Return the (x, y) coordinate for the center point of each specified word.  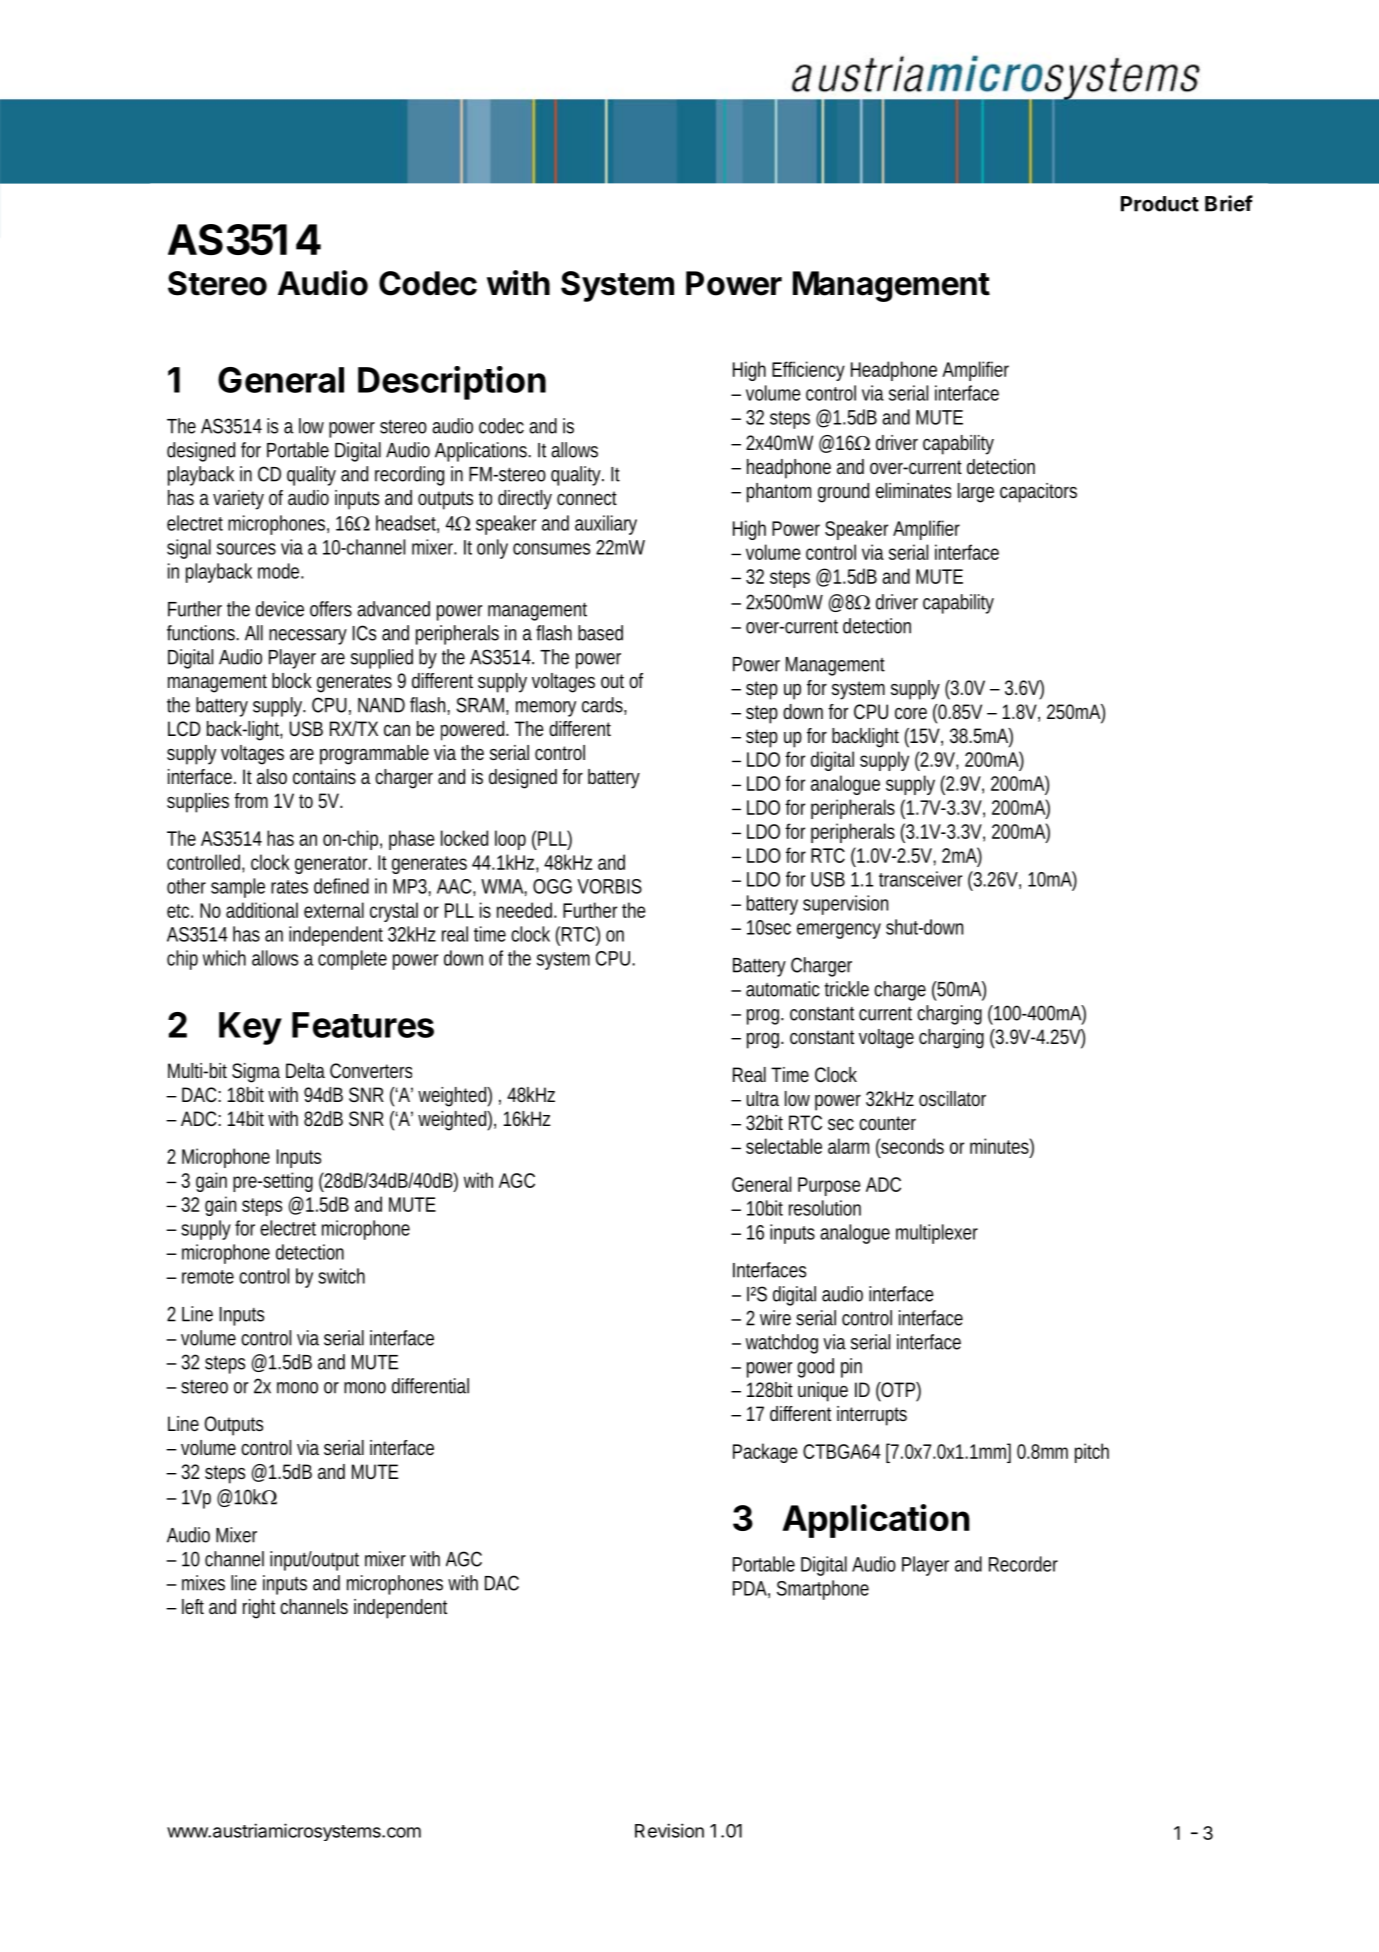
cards (603, 706)
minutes (1000, 1146)
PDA (750, 1588)
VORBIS (609, 886)
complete (352, 960)
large (976, 493)
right (259, 1609)
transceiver (920, 879)
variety (238, 500)
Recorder (1023, 1564)
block (292, 680)
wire (775, 1318)
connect (587, 498)
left (193, 1606)
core (911, 713)
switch (341, 1276)
